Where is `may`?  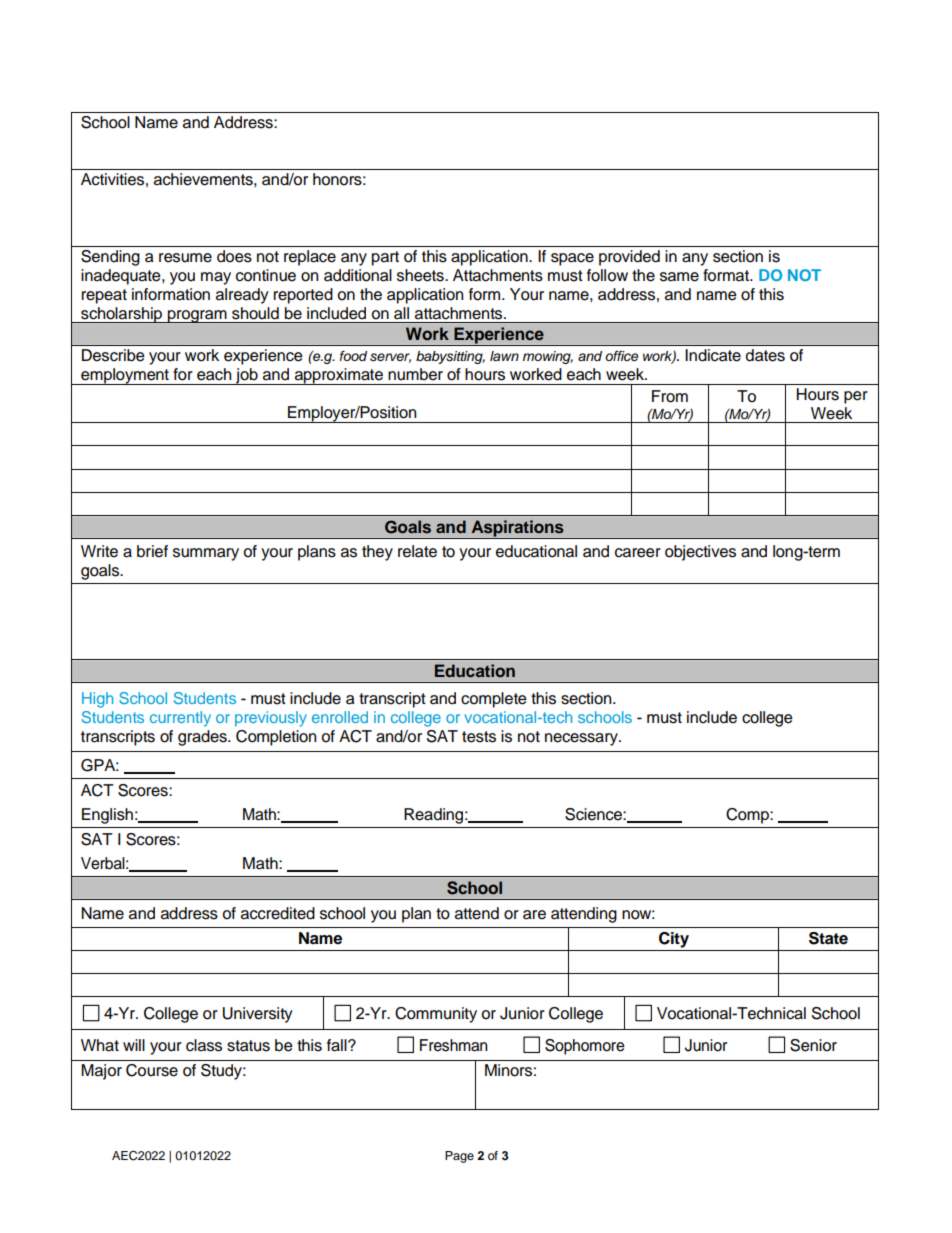 may is located at coordinates (216, 278).
